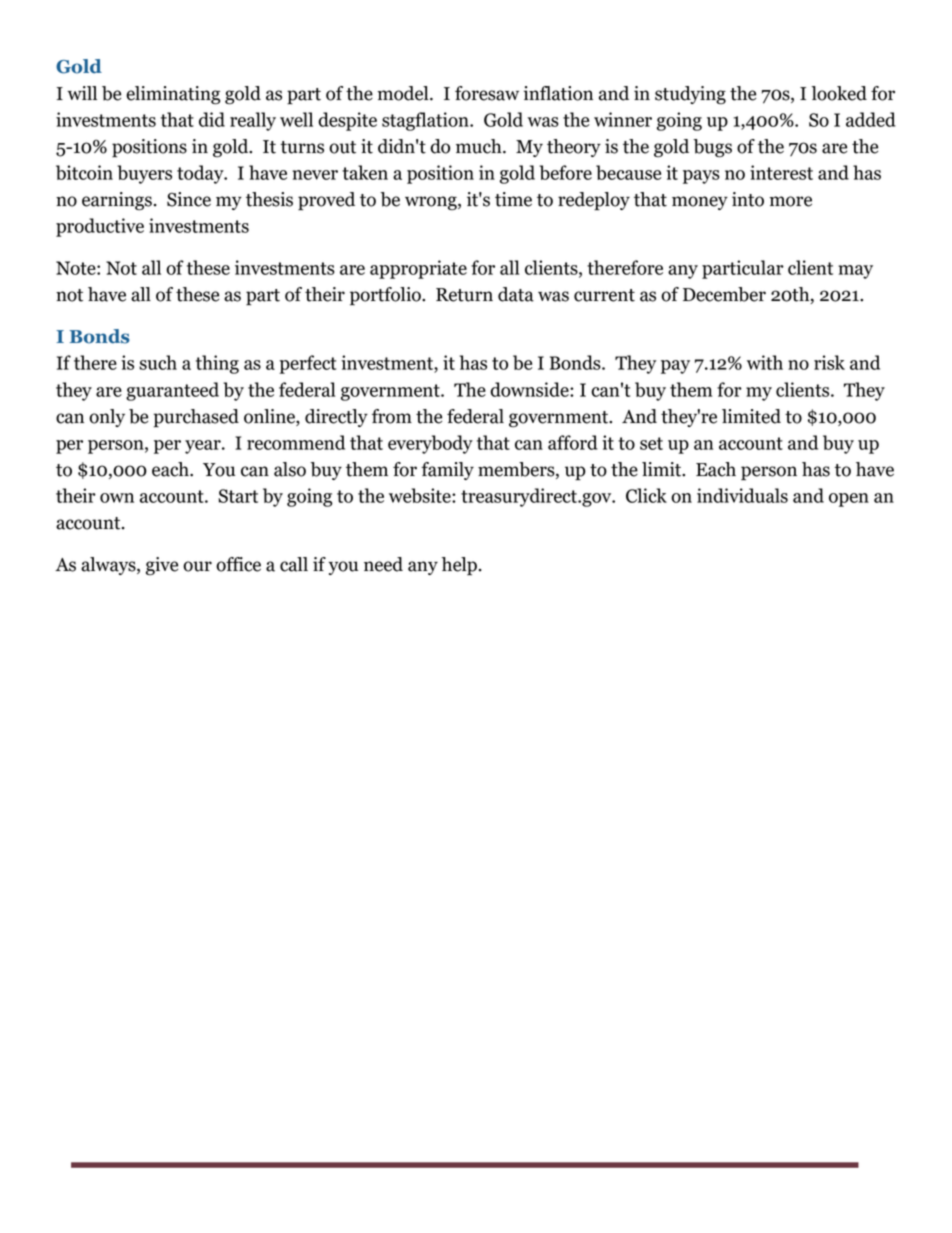 This page has height=1233, width=952. I want to click on looked, so click(839, 93).
